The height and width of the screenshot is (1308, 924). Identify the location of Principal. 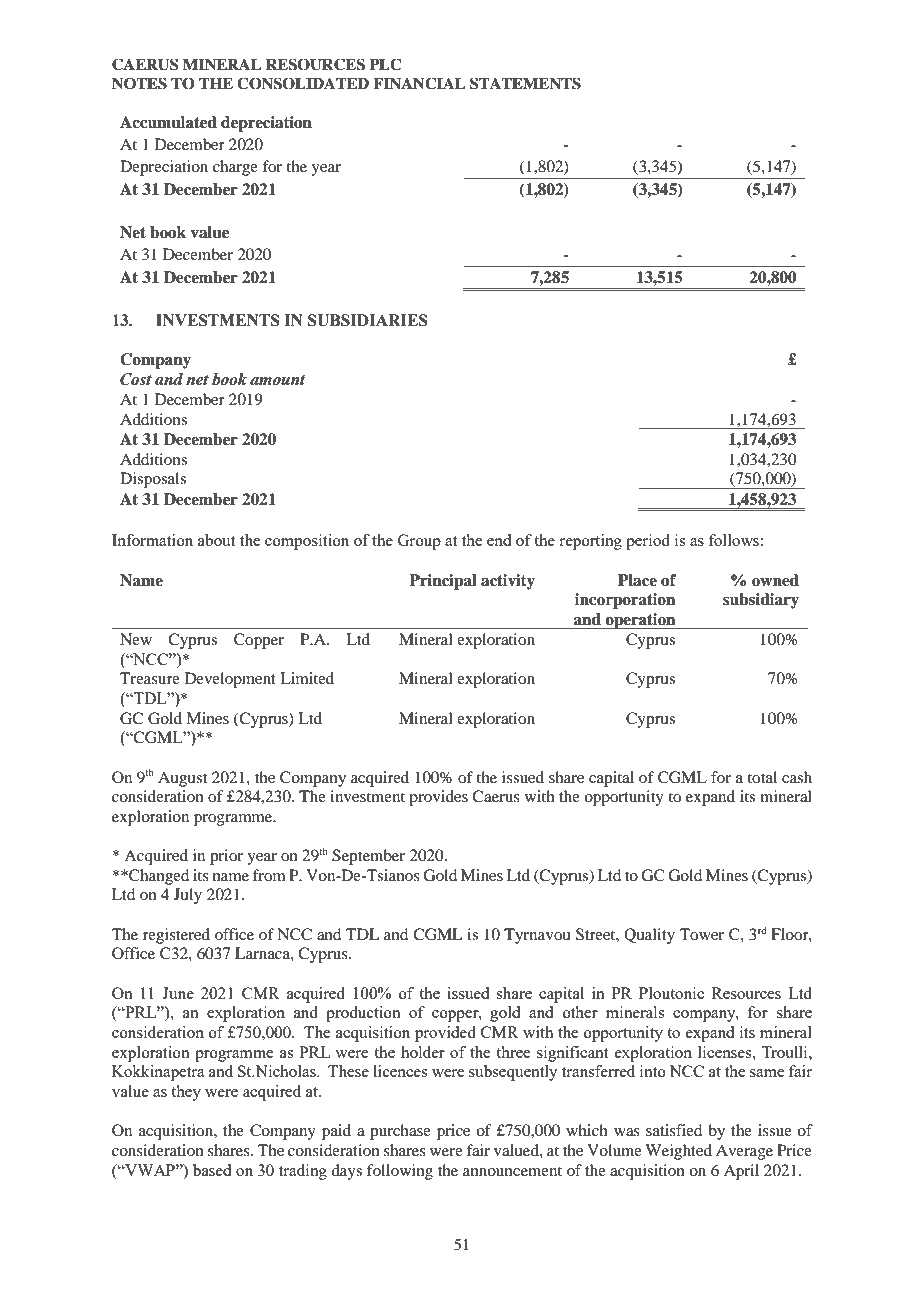
(443, 582).
